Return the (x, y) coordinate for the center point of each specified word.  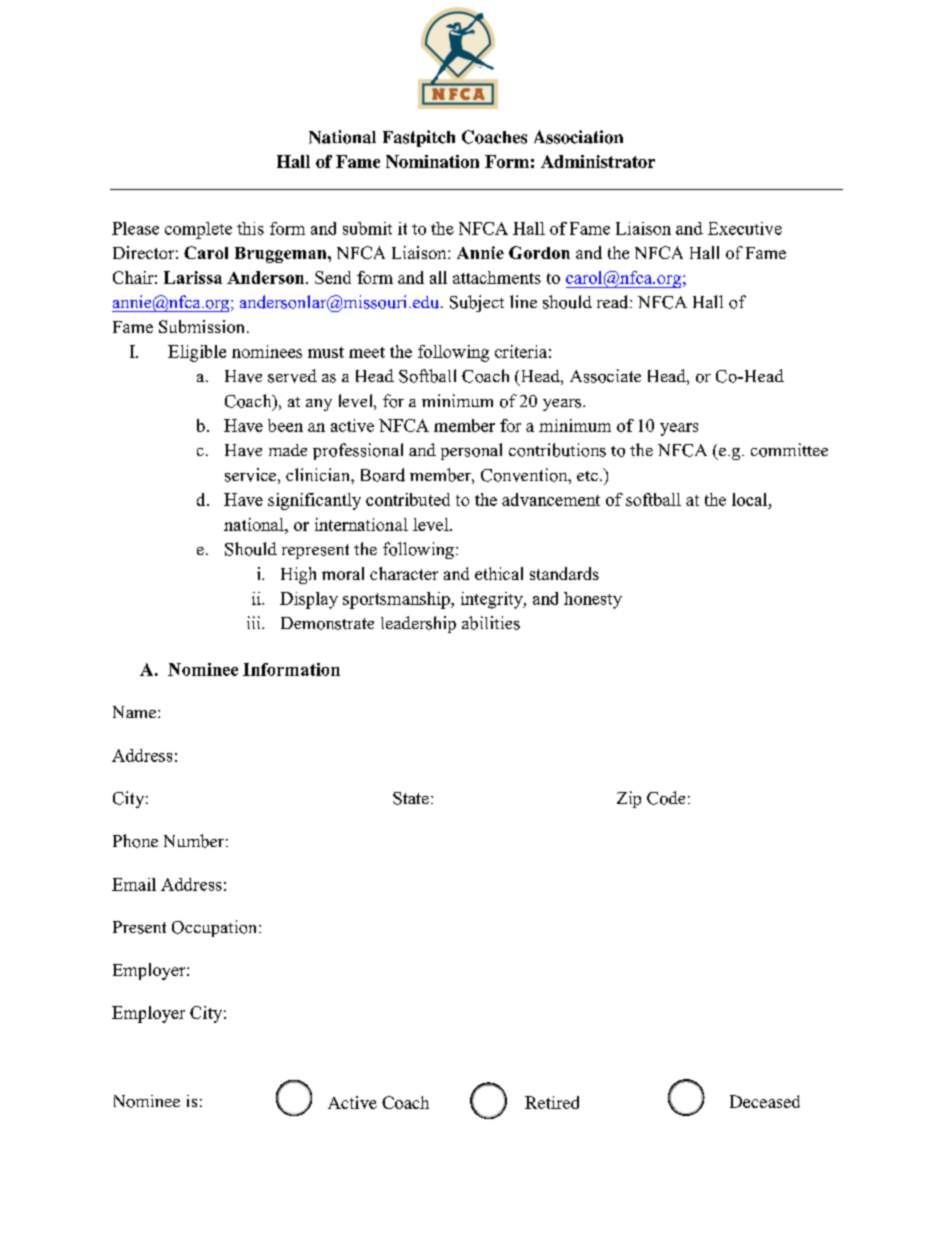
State (411, 798)
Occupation (216, 928)
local (751, 499)
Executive (745, 228)
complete (198, 230)
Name (134, 712)
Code (666, 798)
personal (471, 451)
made (288, 450)
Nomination (432, 161)
